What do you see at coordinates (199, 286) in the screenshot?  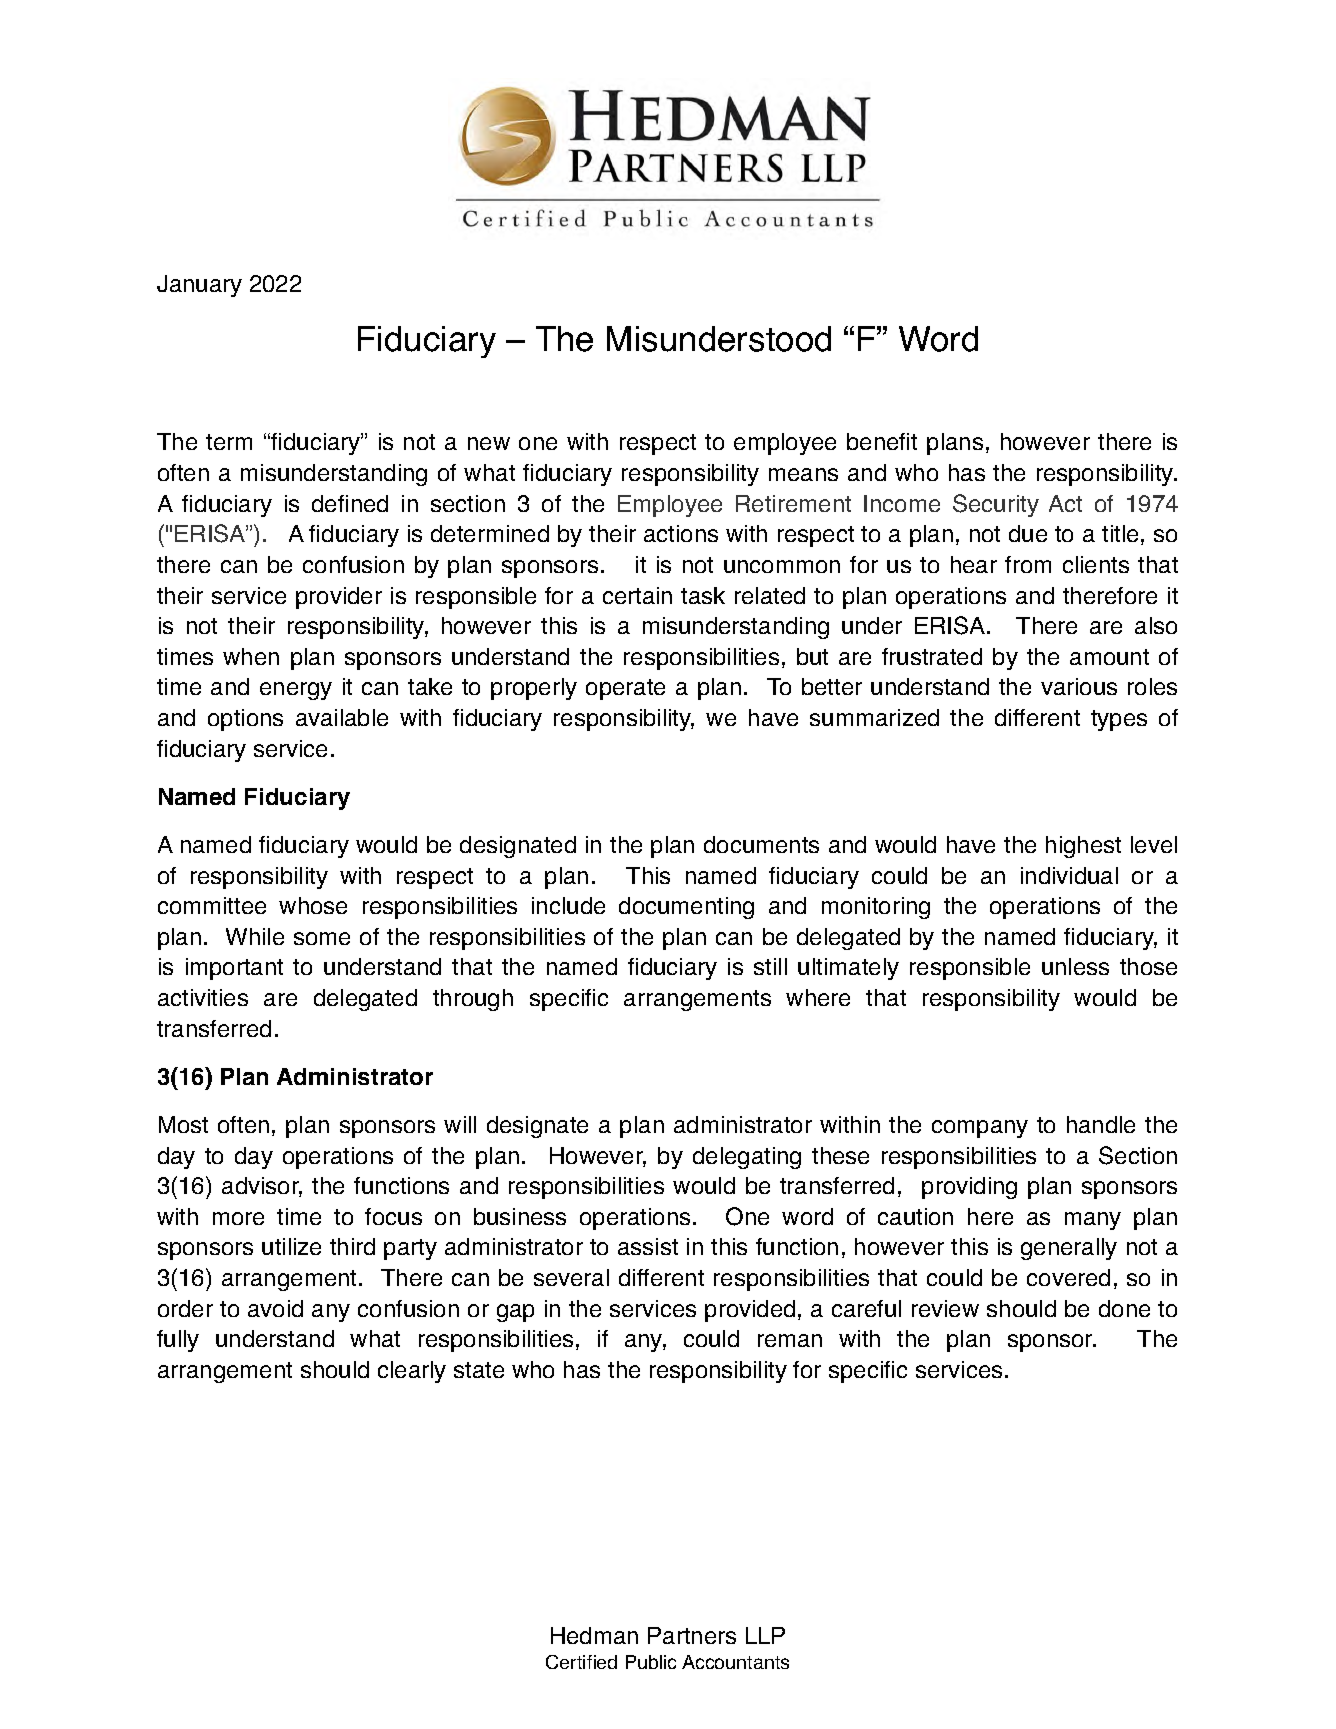 I see `January` at bounding box center [199, 286].
